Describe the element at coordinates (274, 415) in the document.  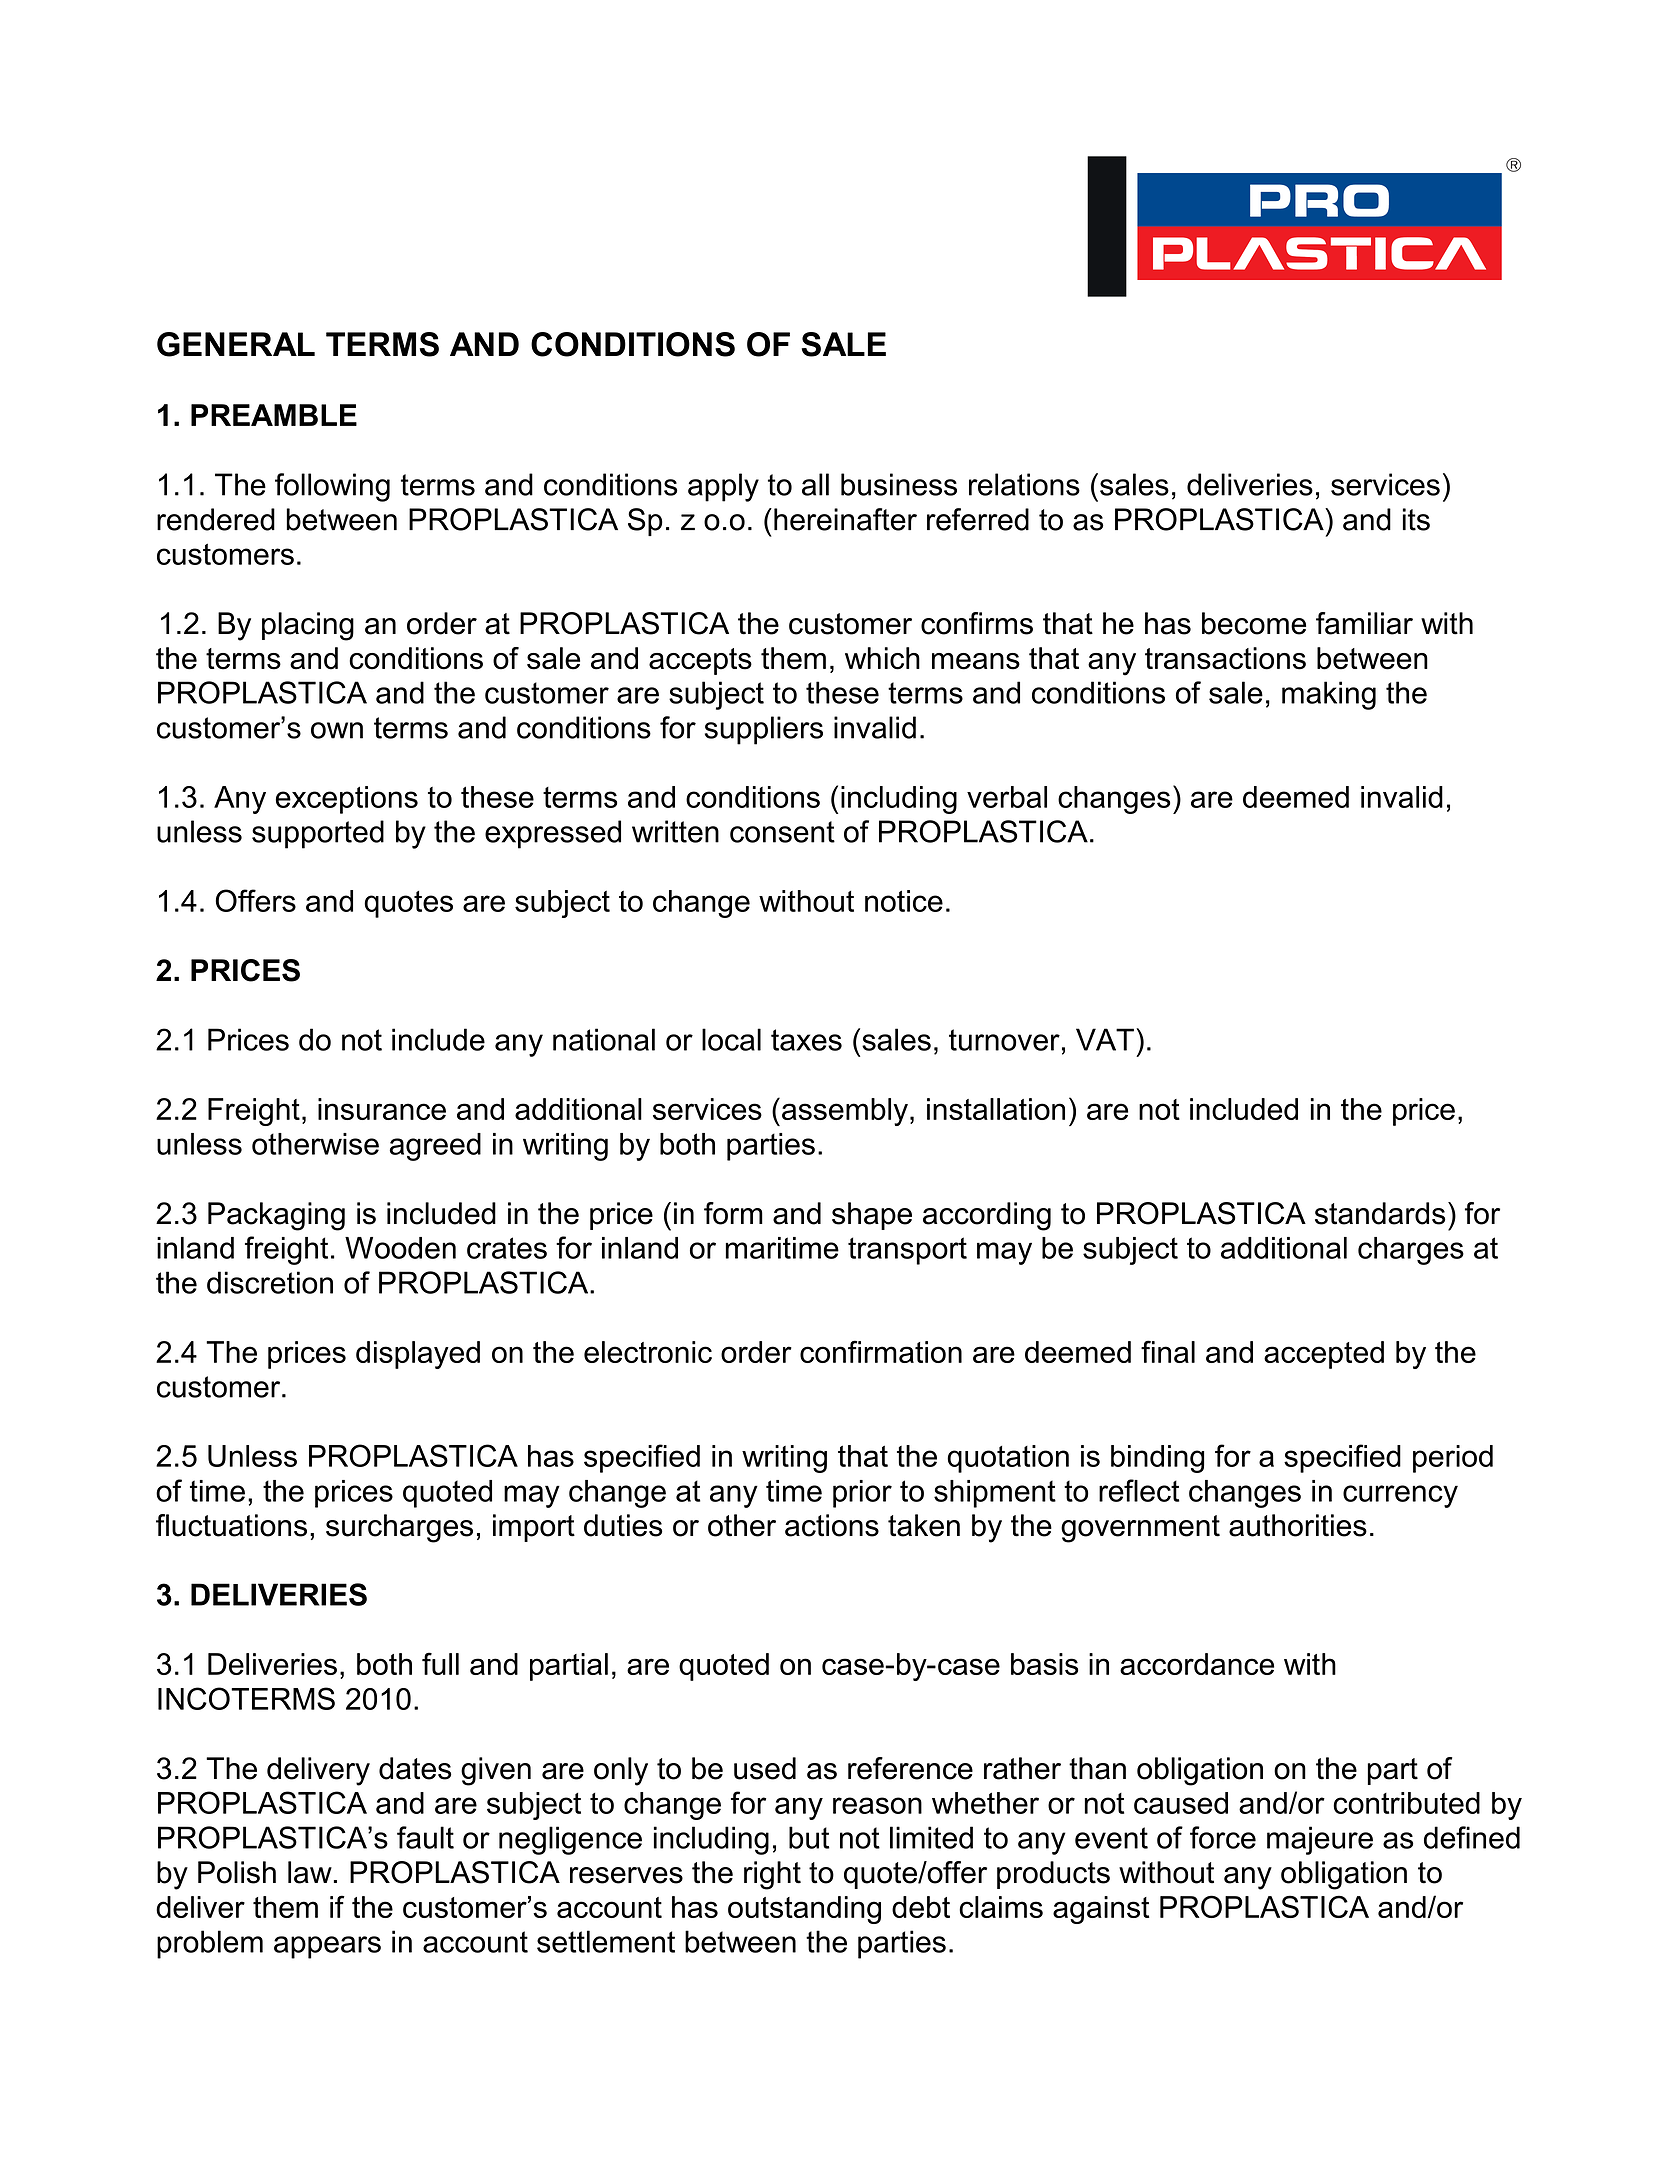
I see `PREAMBLE` at that location.
